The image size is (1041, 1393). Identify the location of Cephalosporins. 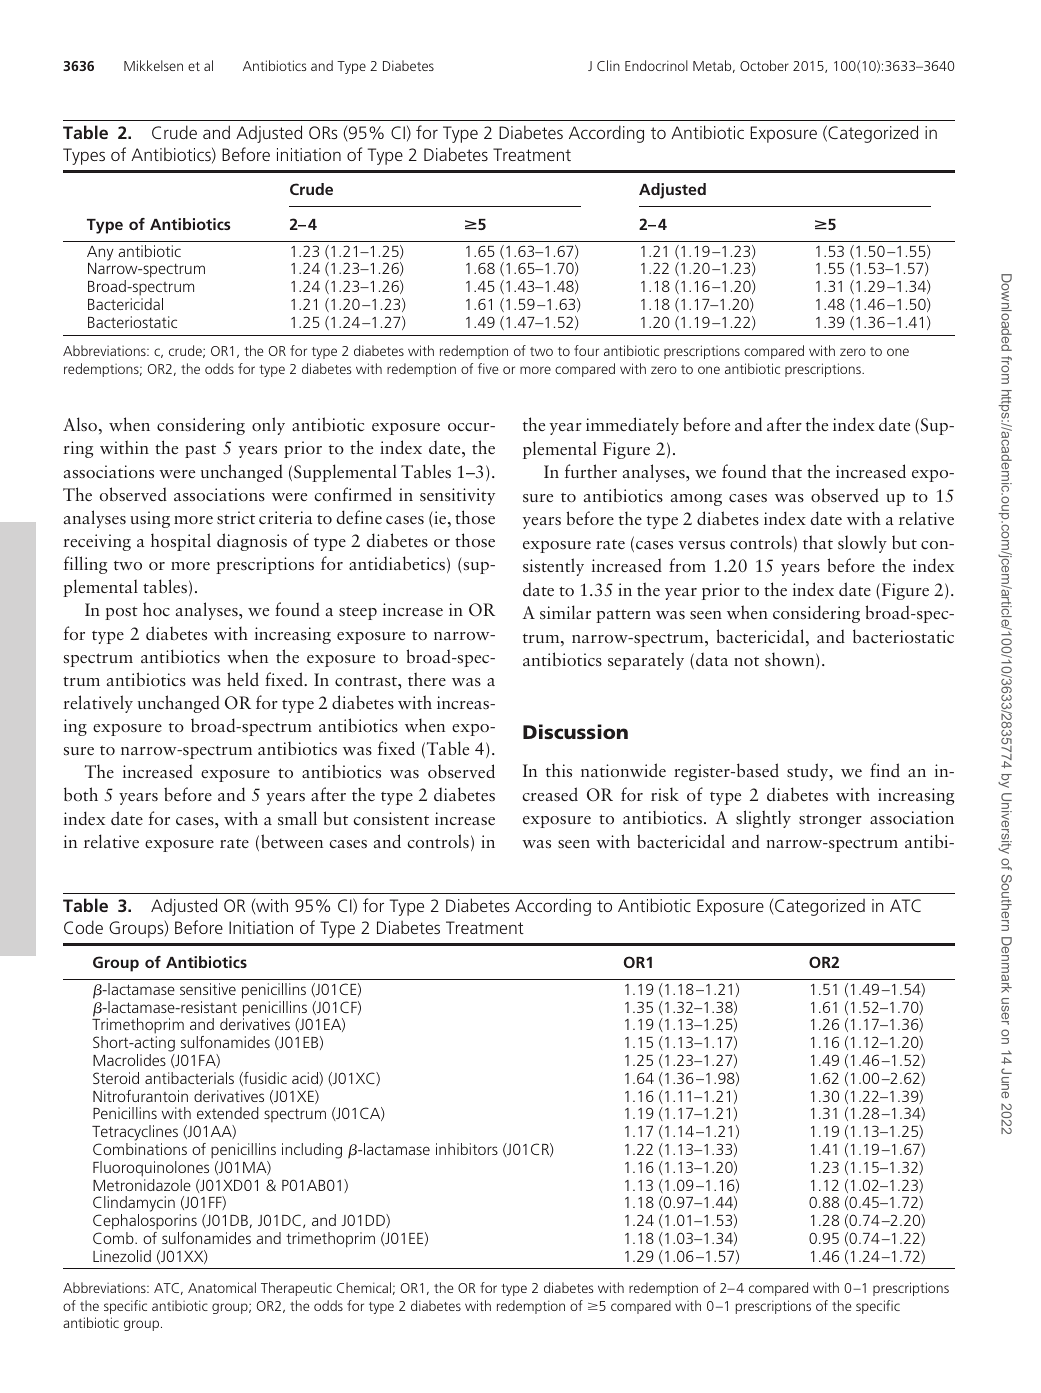
(145, 1222).
